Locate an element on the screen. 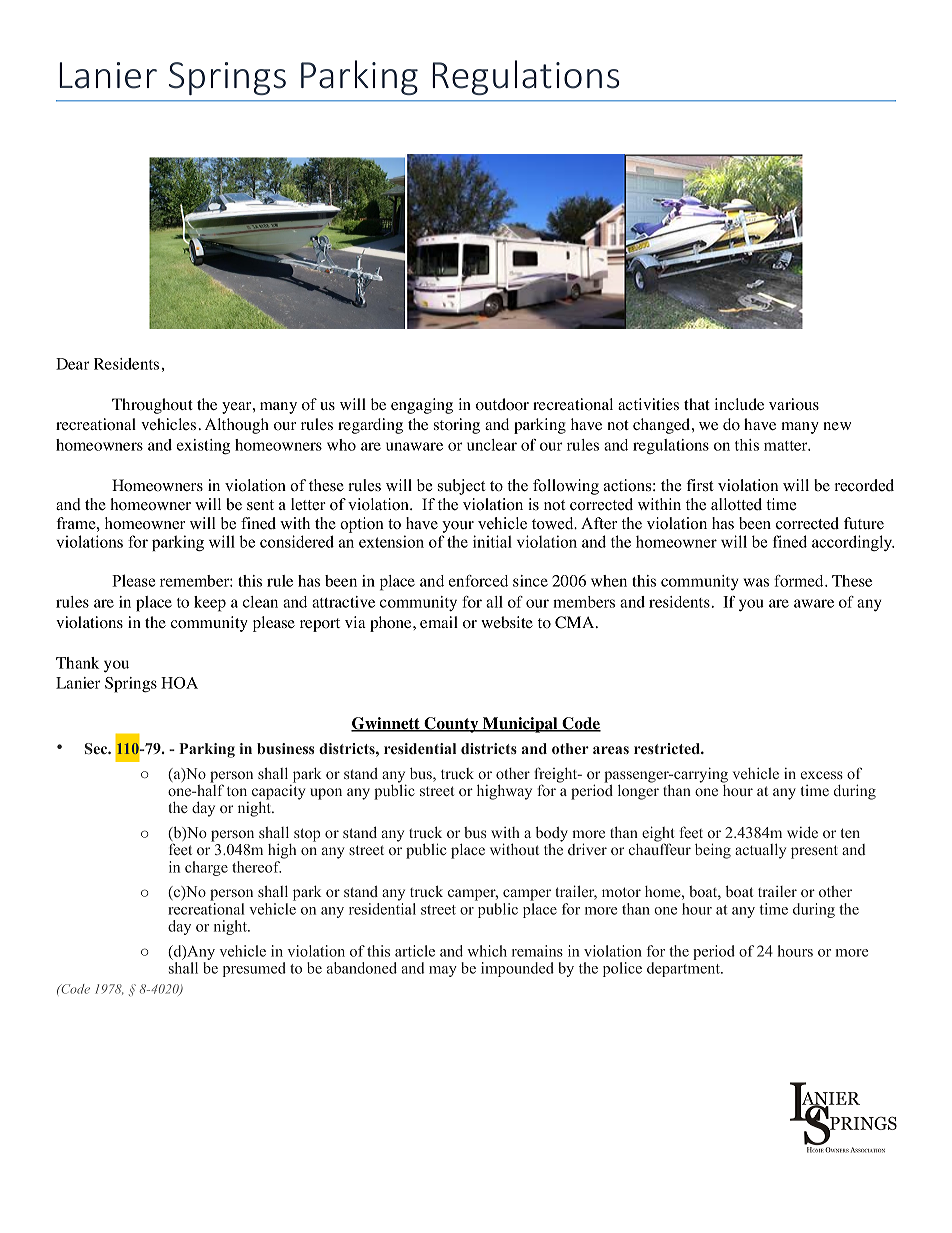  presumed is located at coordinates (254, 969).
